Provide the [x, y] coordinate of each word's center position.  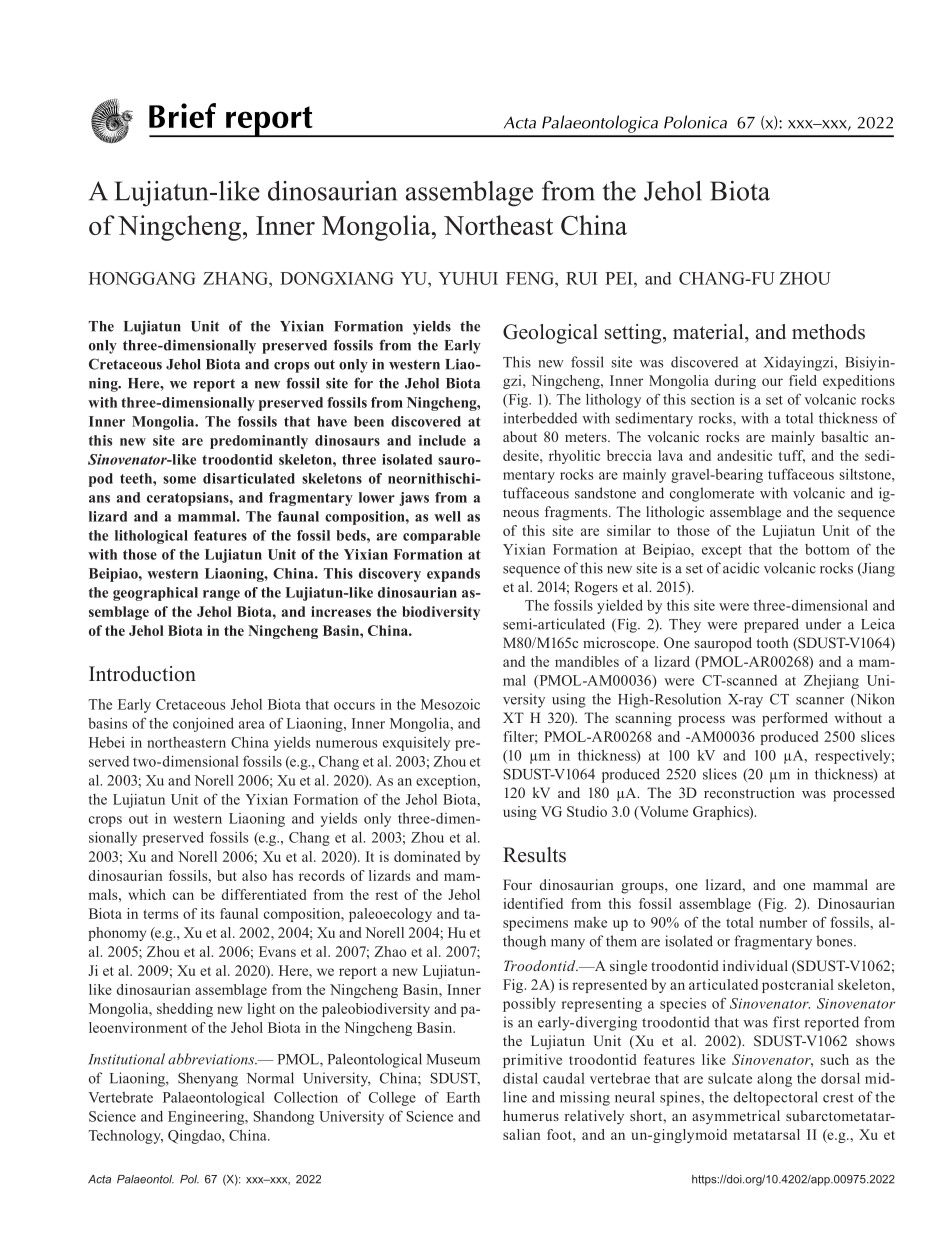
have [332, 421]
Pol [189, 1179]
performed [795, 719]
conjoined [203, 725]
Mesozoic [450, 704]
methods [828, 332]
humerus [531, 1115]
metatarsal [766, 1134]
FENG [531, 278]
